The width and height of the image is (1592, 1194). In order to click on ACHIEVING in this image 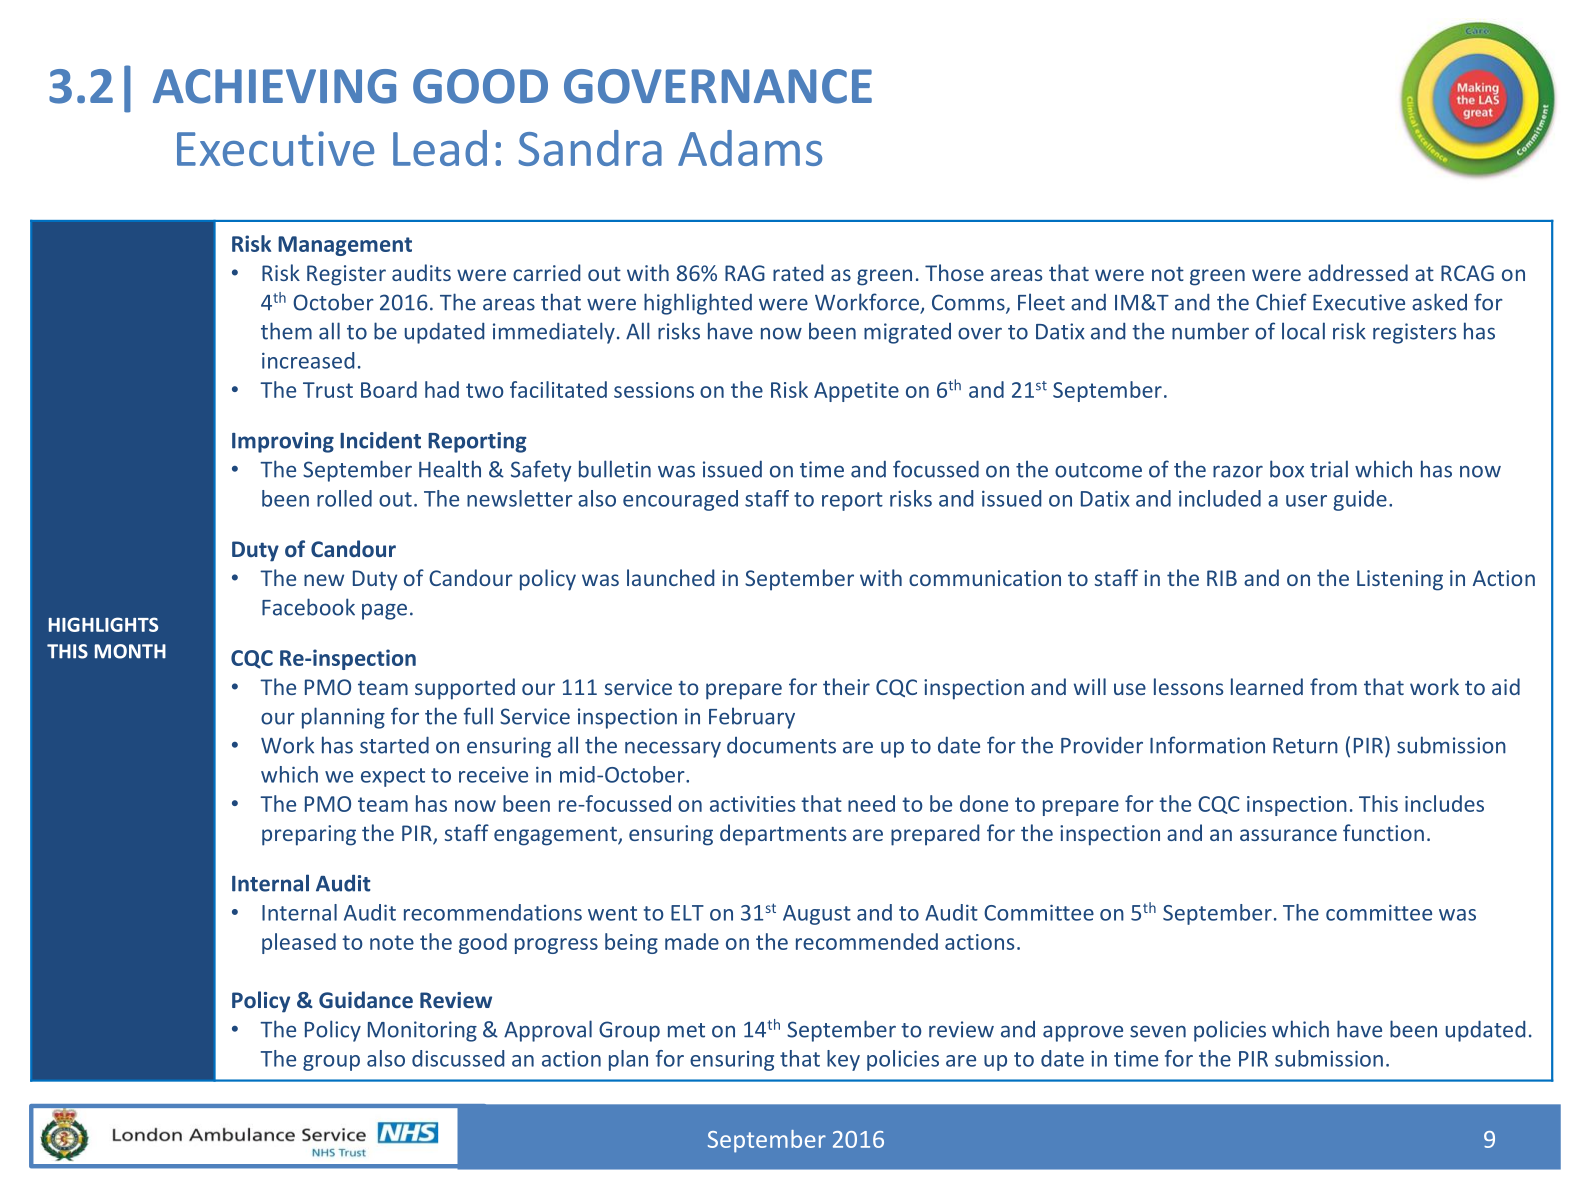, I will do `click(274, 86)`.
